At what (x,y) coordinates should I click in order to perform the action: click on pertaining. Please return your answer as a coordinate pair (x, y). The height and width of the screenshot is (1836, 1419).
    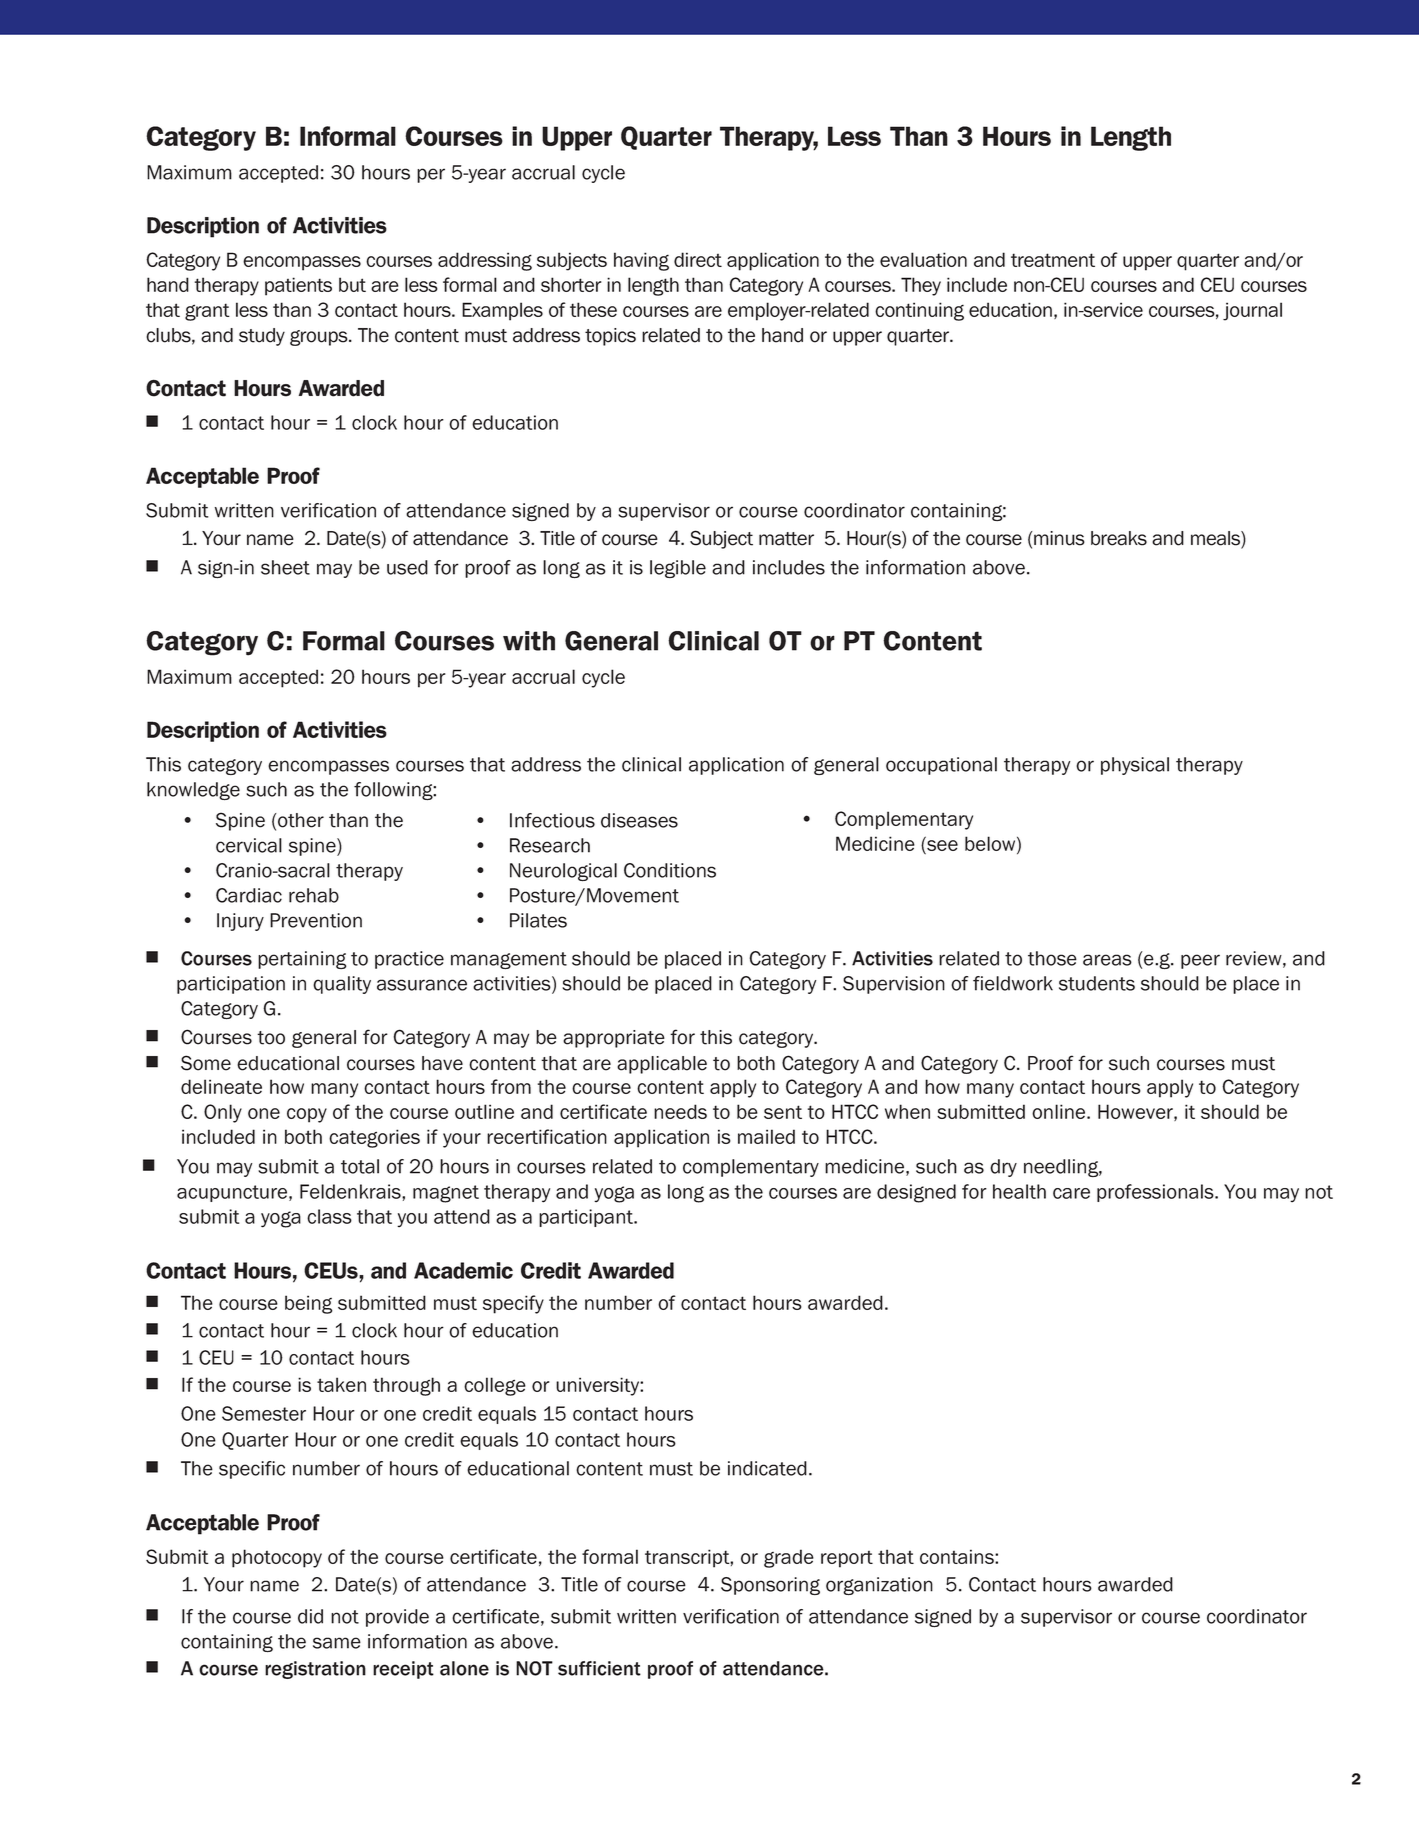
    Looking at the image, I should click on (302, 960).
